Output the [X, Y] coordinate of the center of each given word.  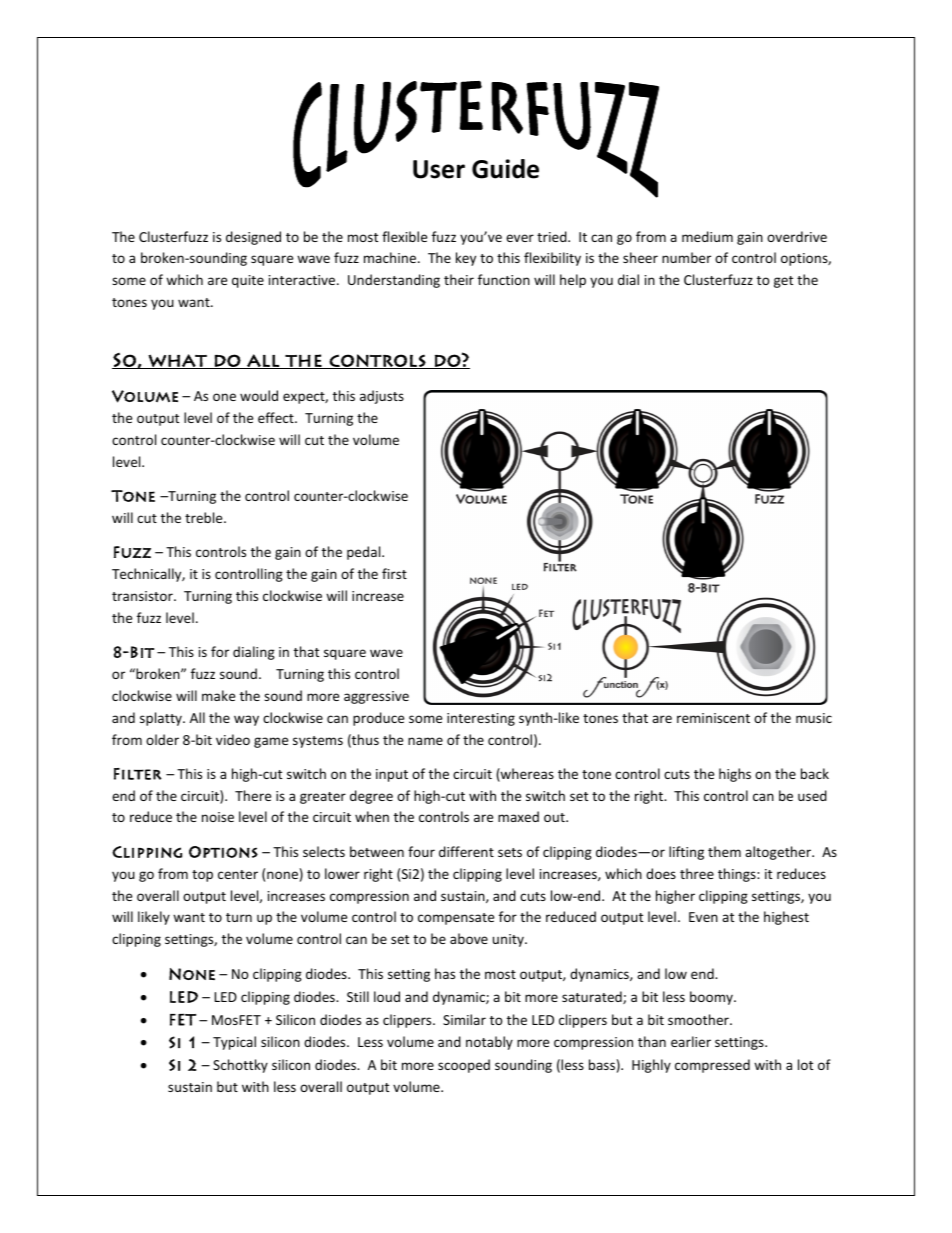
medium [707, 236]
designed [253, 238]
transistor [143, 596]
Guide [505, 169]
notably [489, 1043]
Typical [234, 1043]
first [394, 573]
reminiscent [713, 718]
